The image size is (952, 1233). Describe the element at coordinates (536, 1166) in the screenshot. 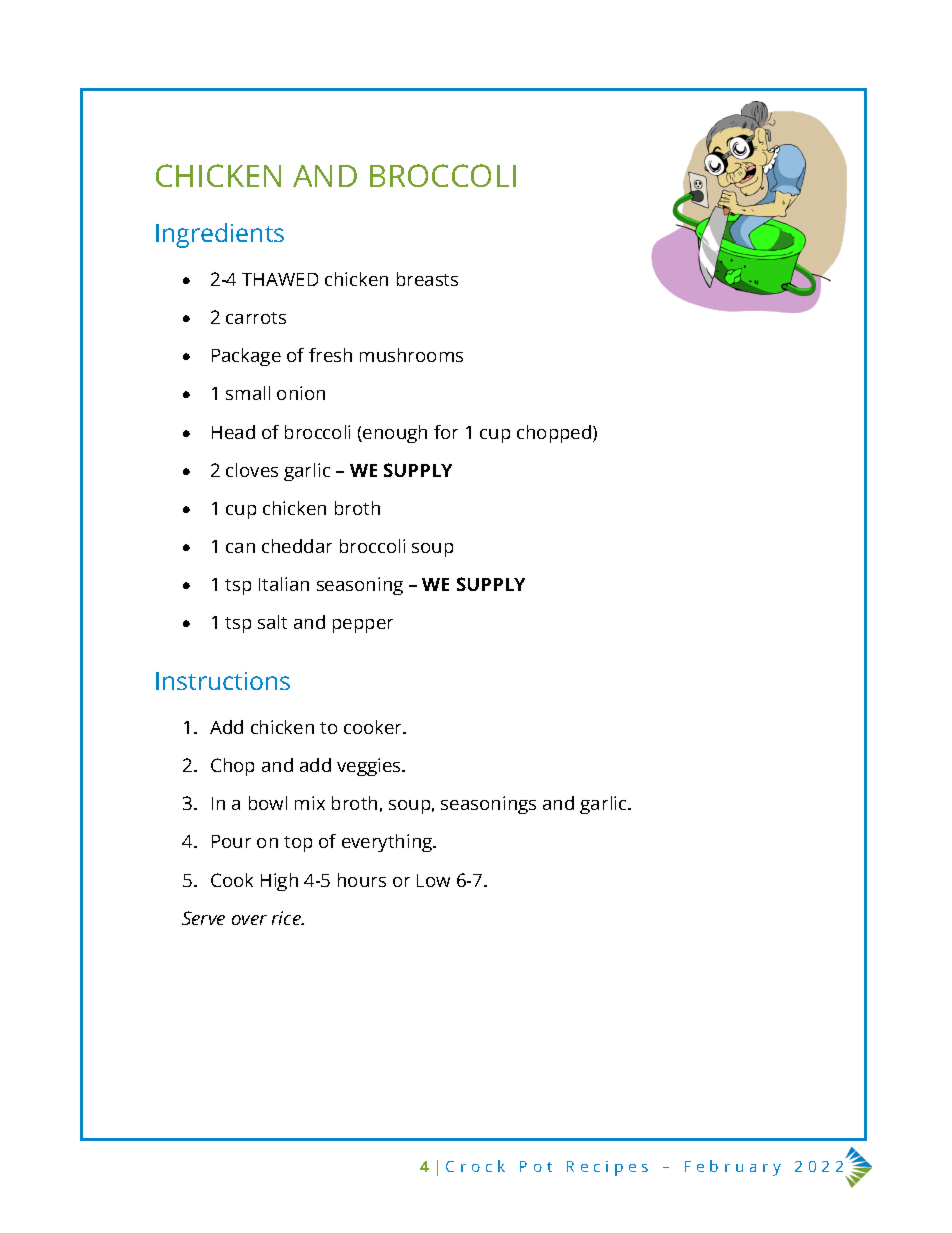

I see `Pot` at that location.
